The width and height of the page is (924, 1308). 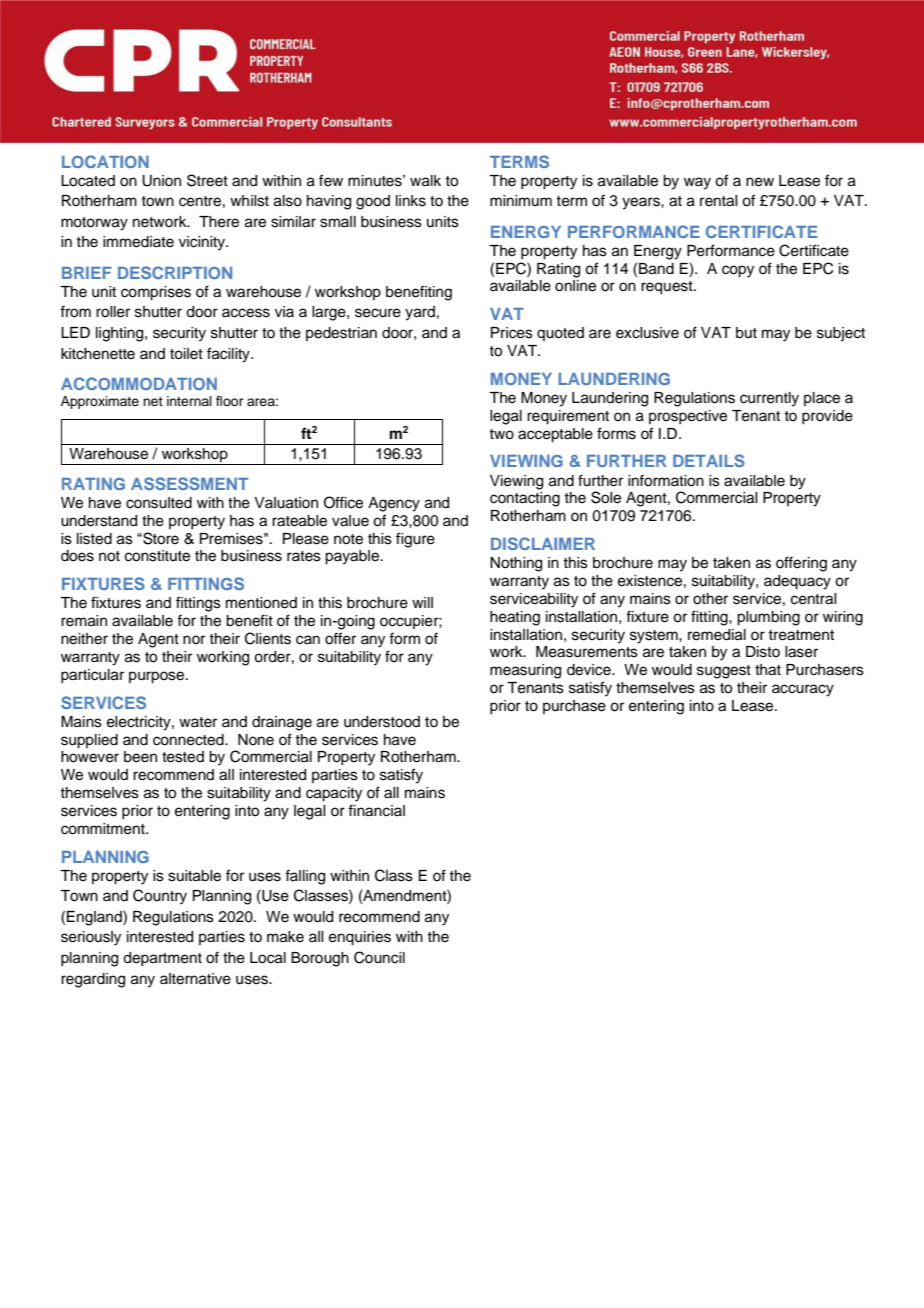 What do you see at coordinates (162, 959) in the page?
I see `department` at bounding box center [162, 959].
